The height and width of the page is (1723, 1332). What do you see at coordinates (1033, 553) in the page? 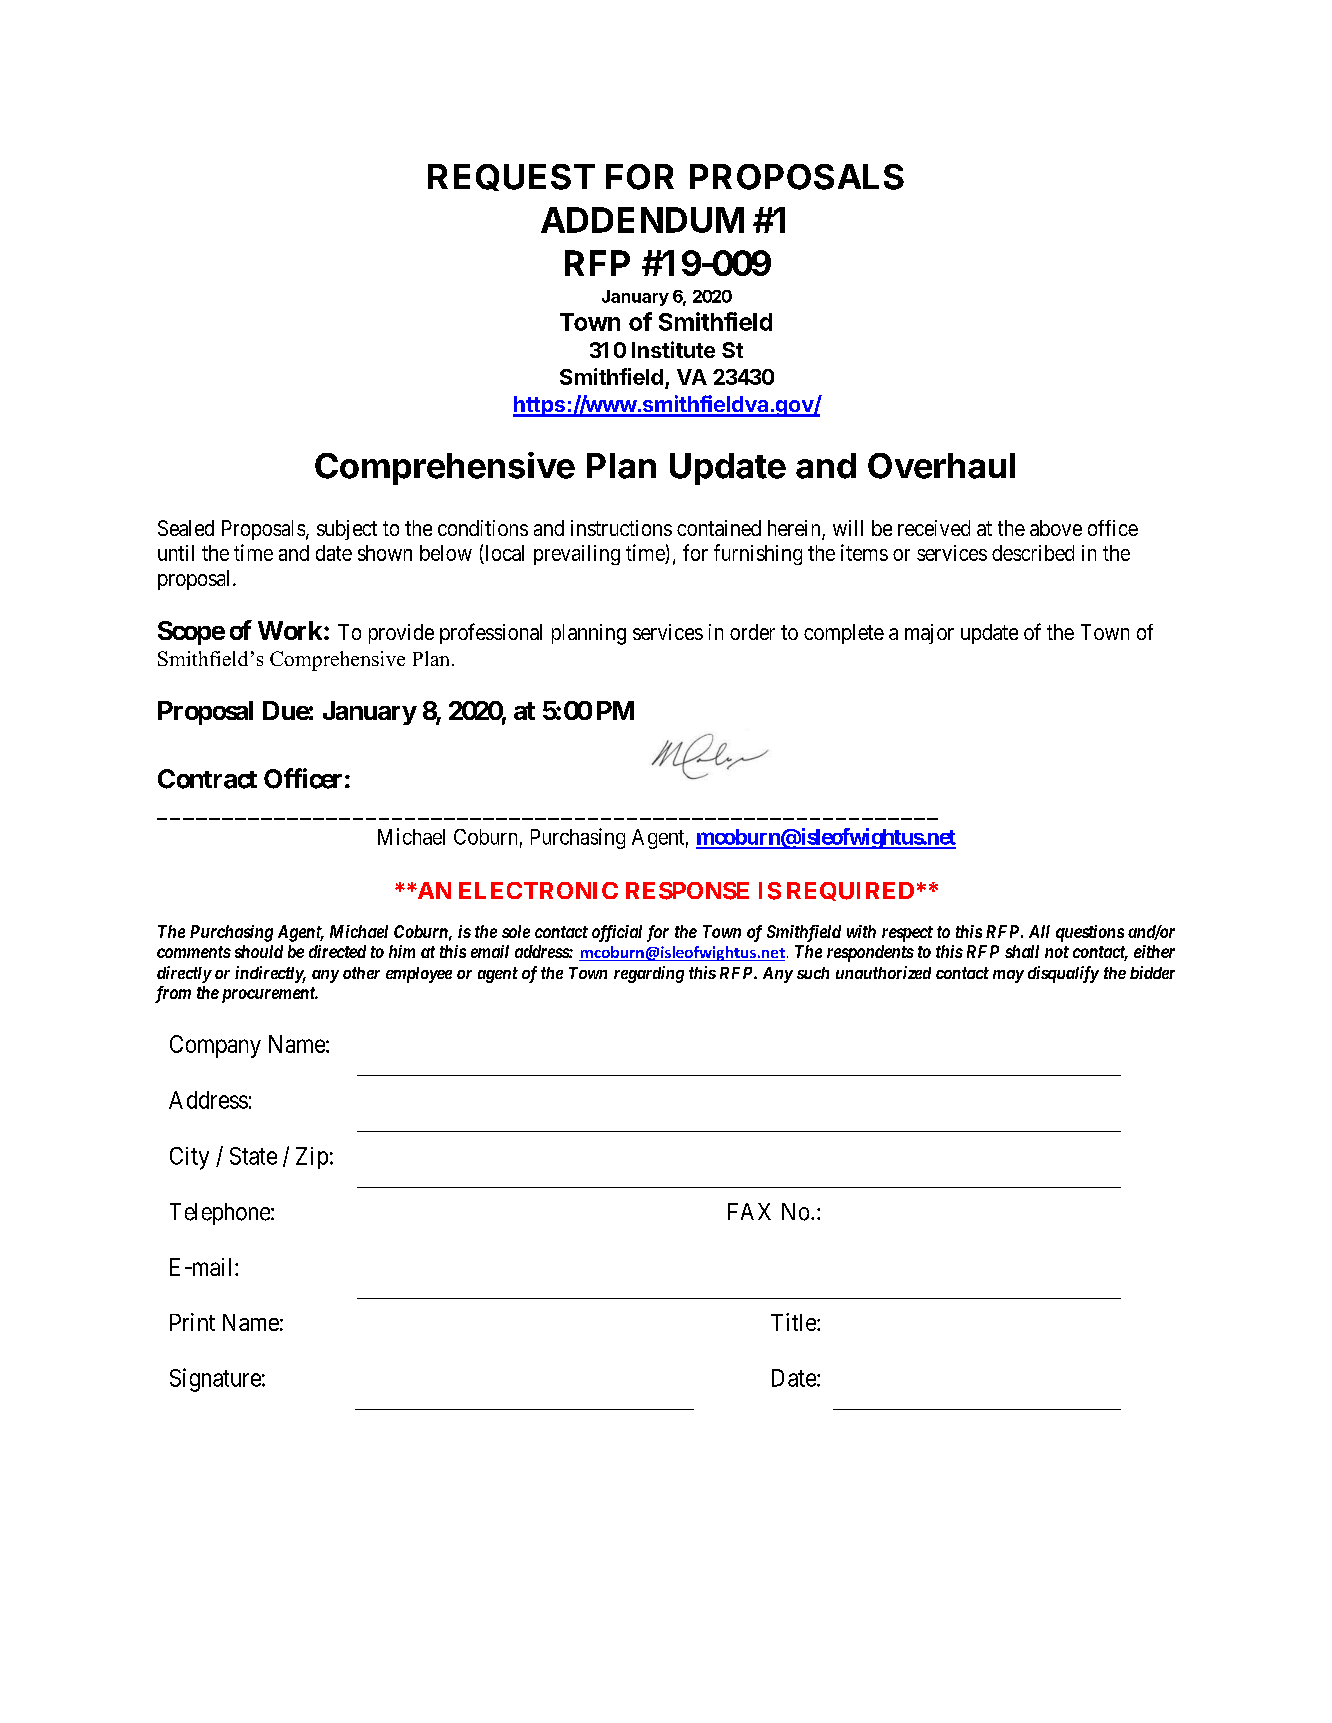
I see `described` at bounding box center [1033, 553].
